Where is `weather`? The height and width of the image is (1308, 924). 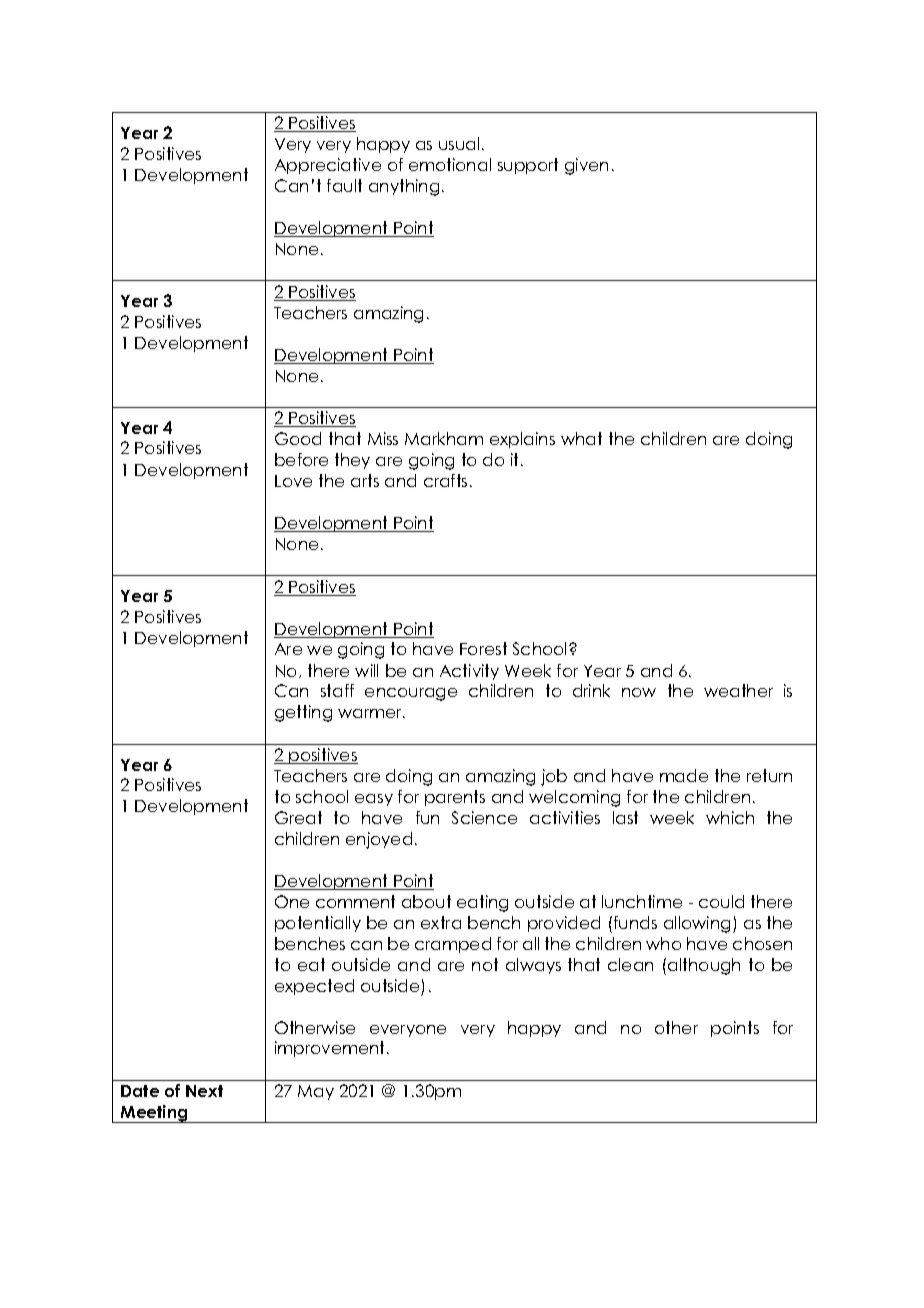 weather is located at coordinates (738, 690).
